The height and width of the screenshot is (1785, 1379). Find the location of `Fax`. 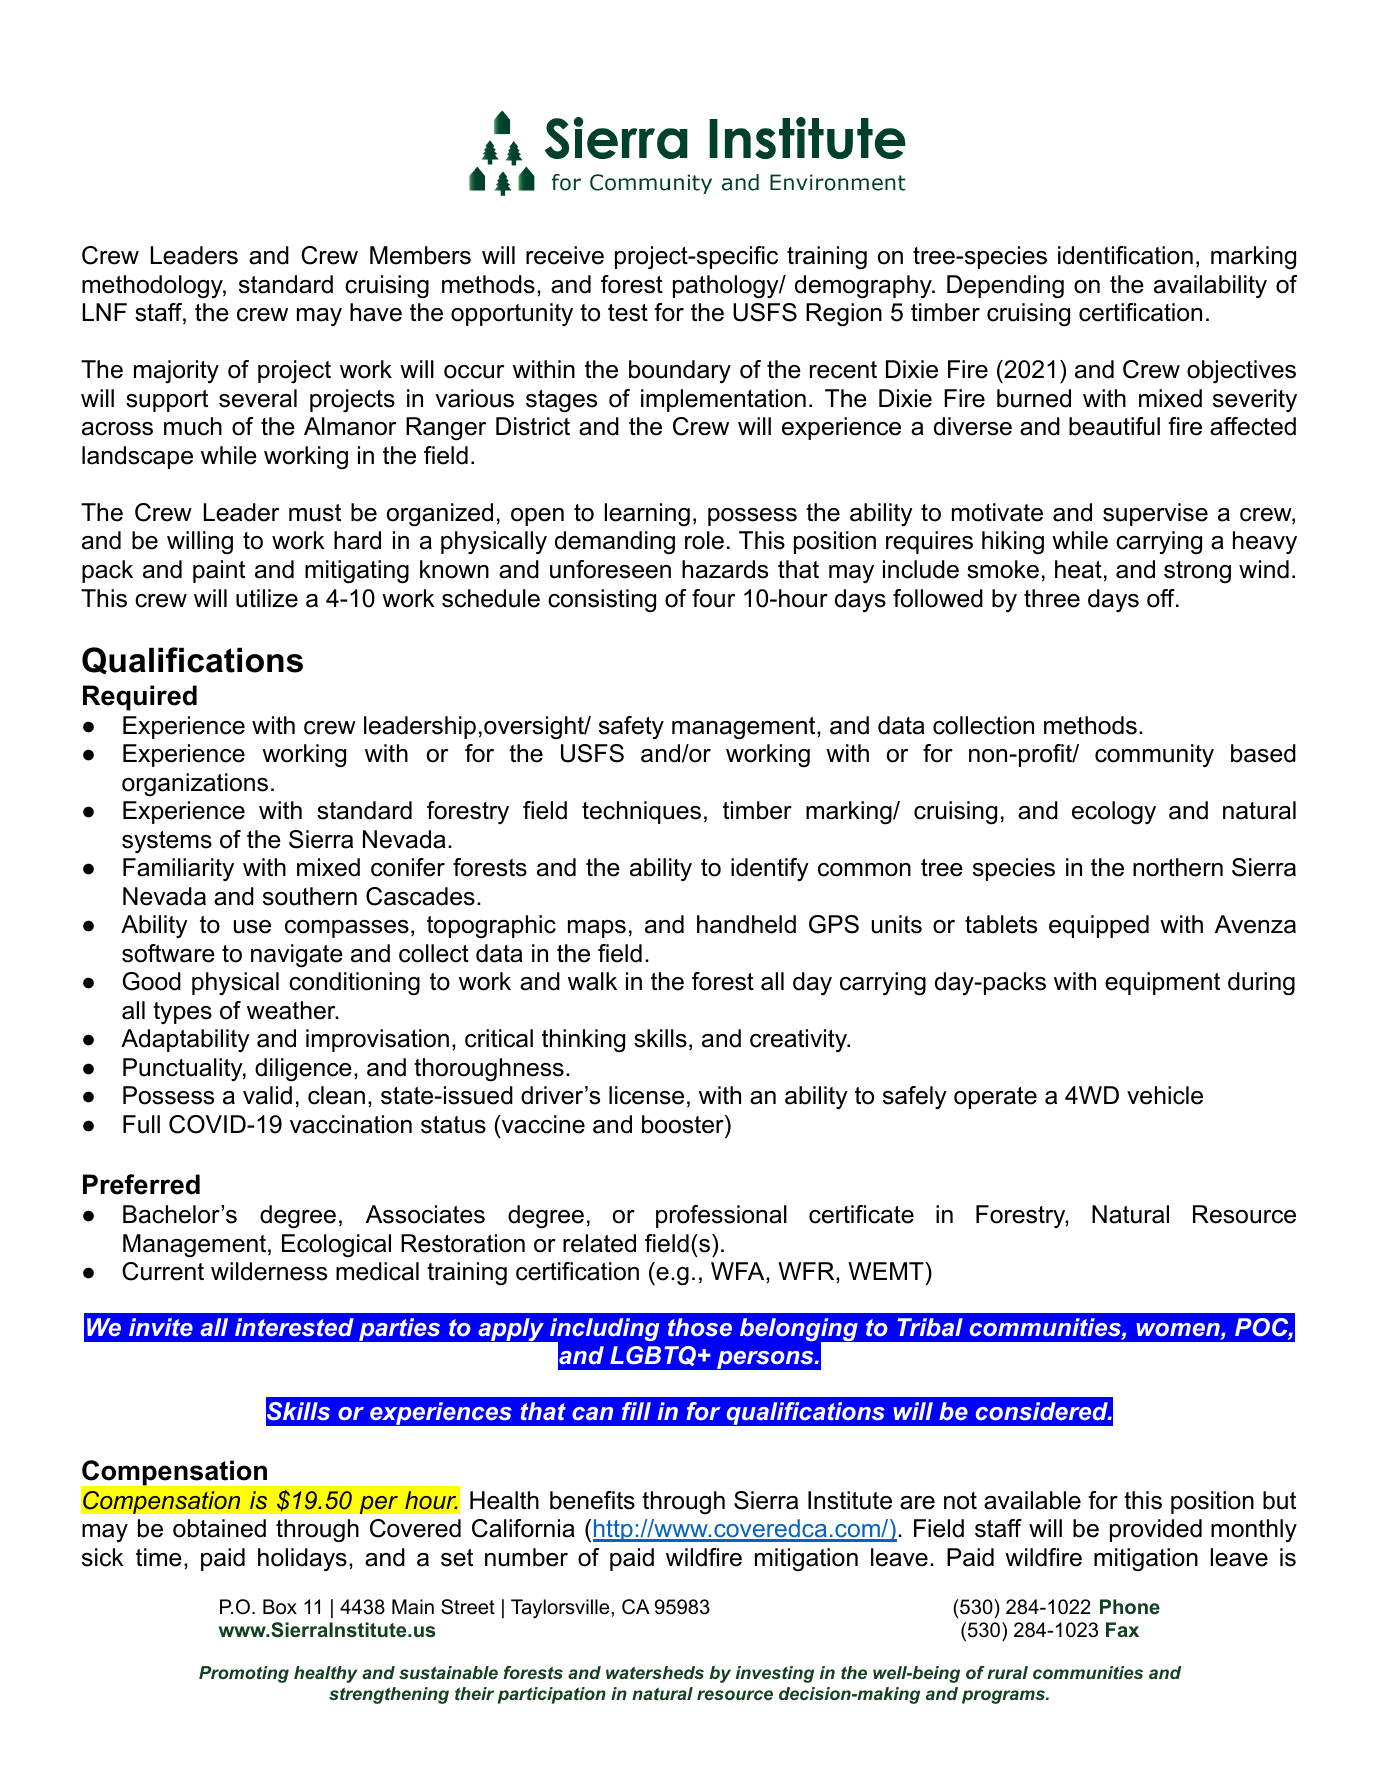

Fax is located at coordinates (1122, 1629).
